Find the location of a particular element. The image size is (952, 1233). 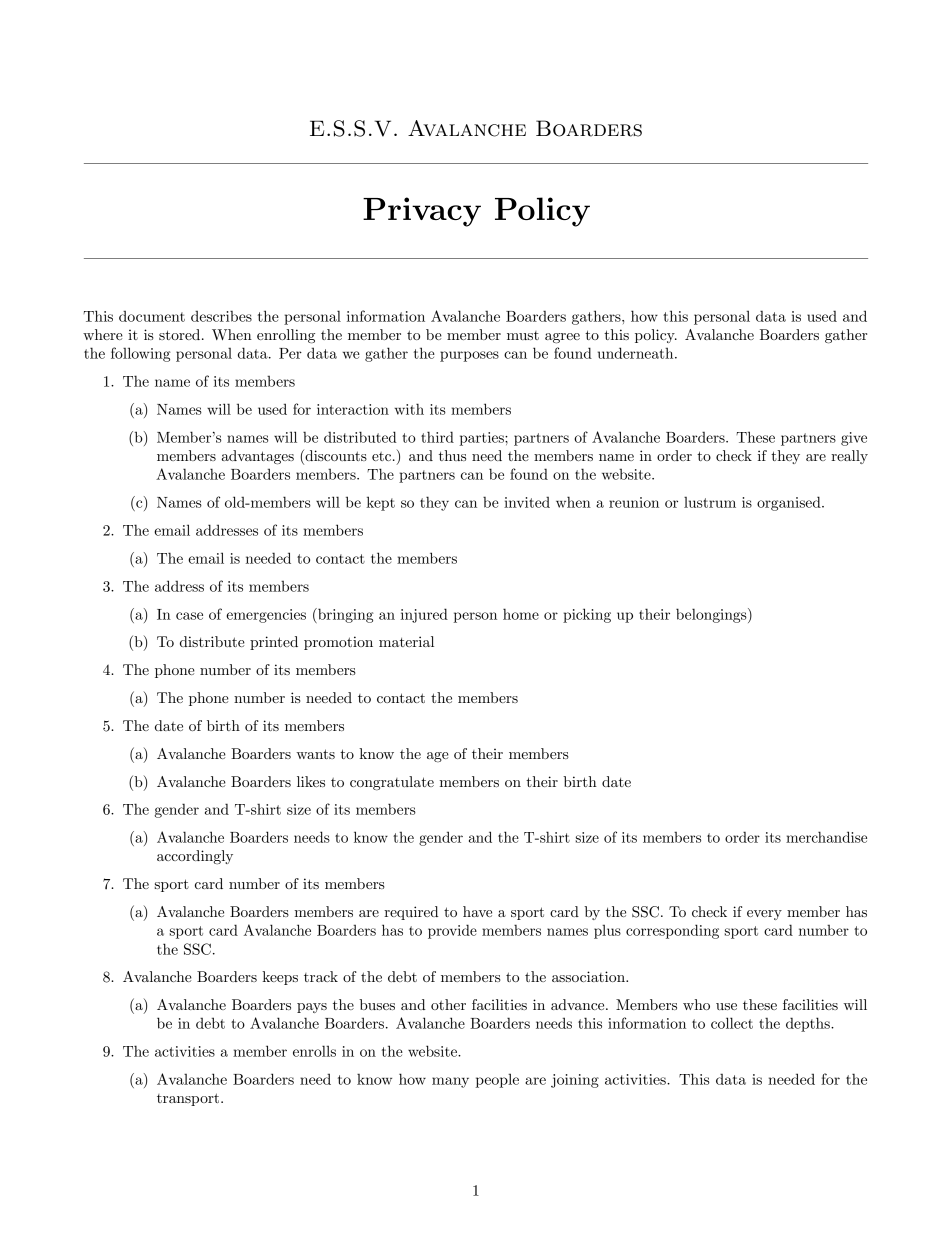

underneath is located at coordinates (637, 353).
